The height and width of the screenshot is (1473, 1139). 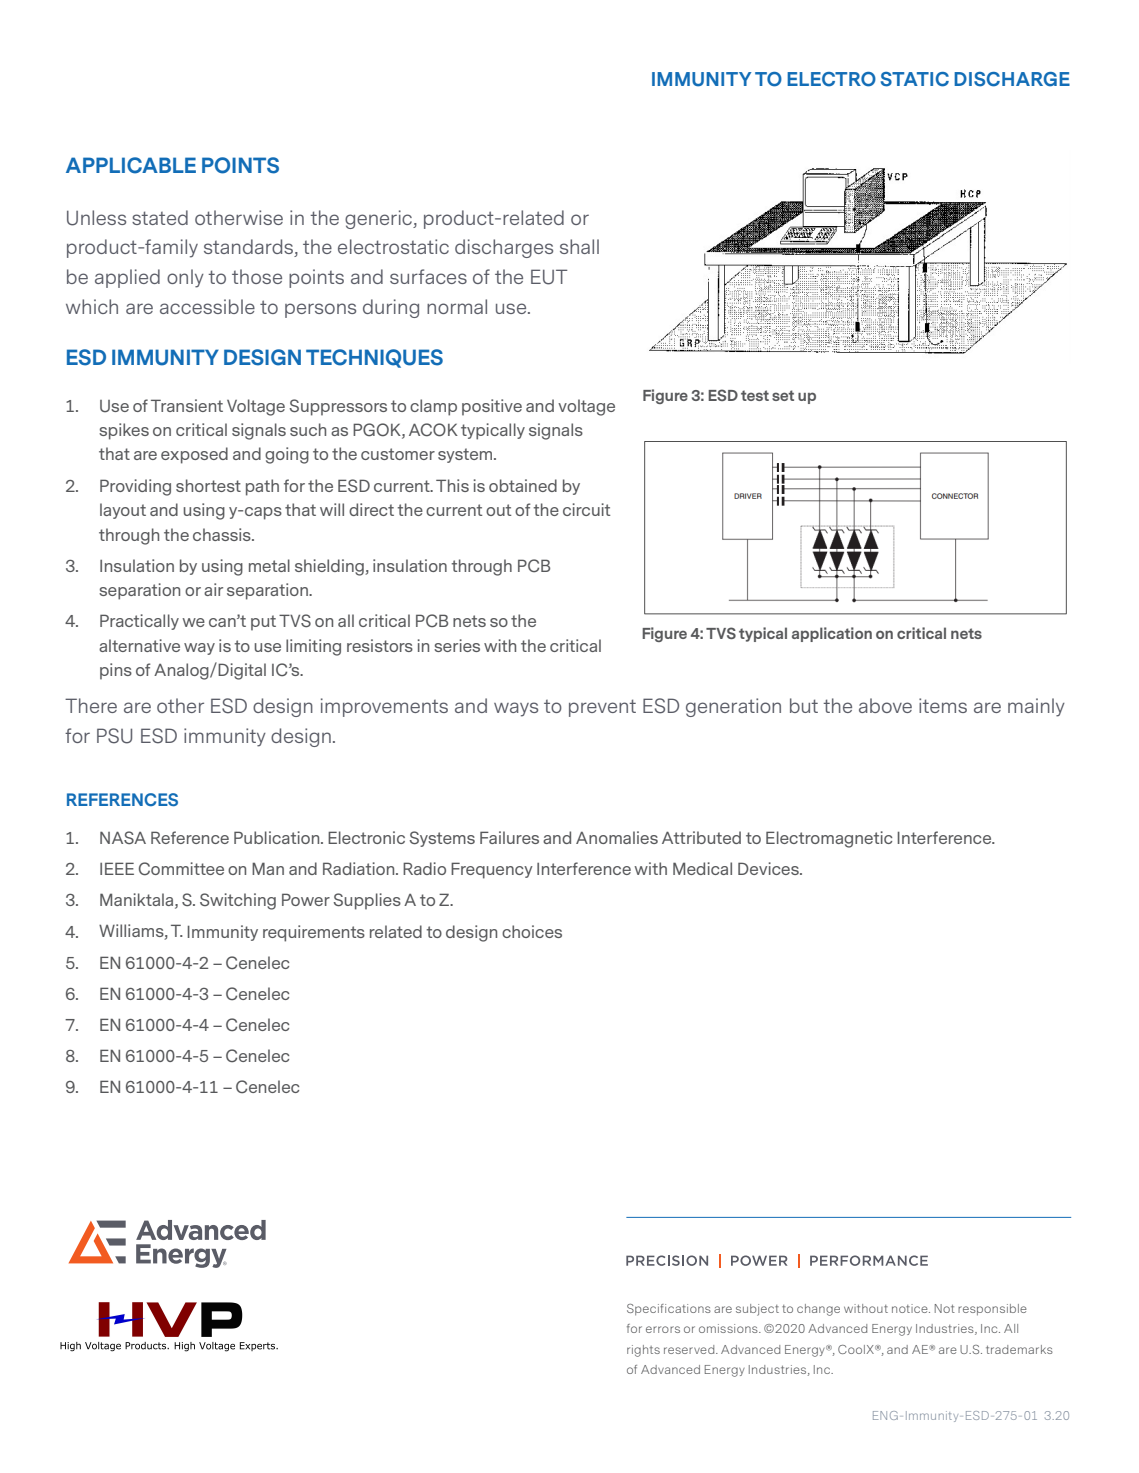 I want to click on Devices, so click(x=769, y=868).
